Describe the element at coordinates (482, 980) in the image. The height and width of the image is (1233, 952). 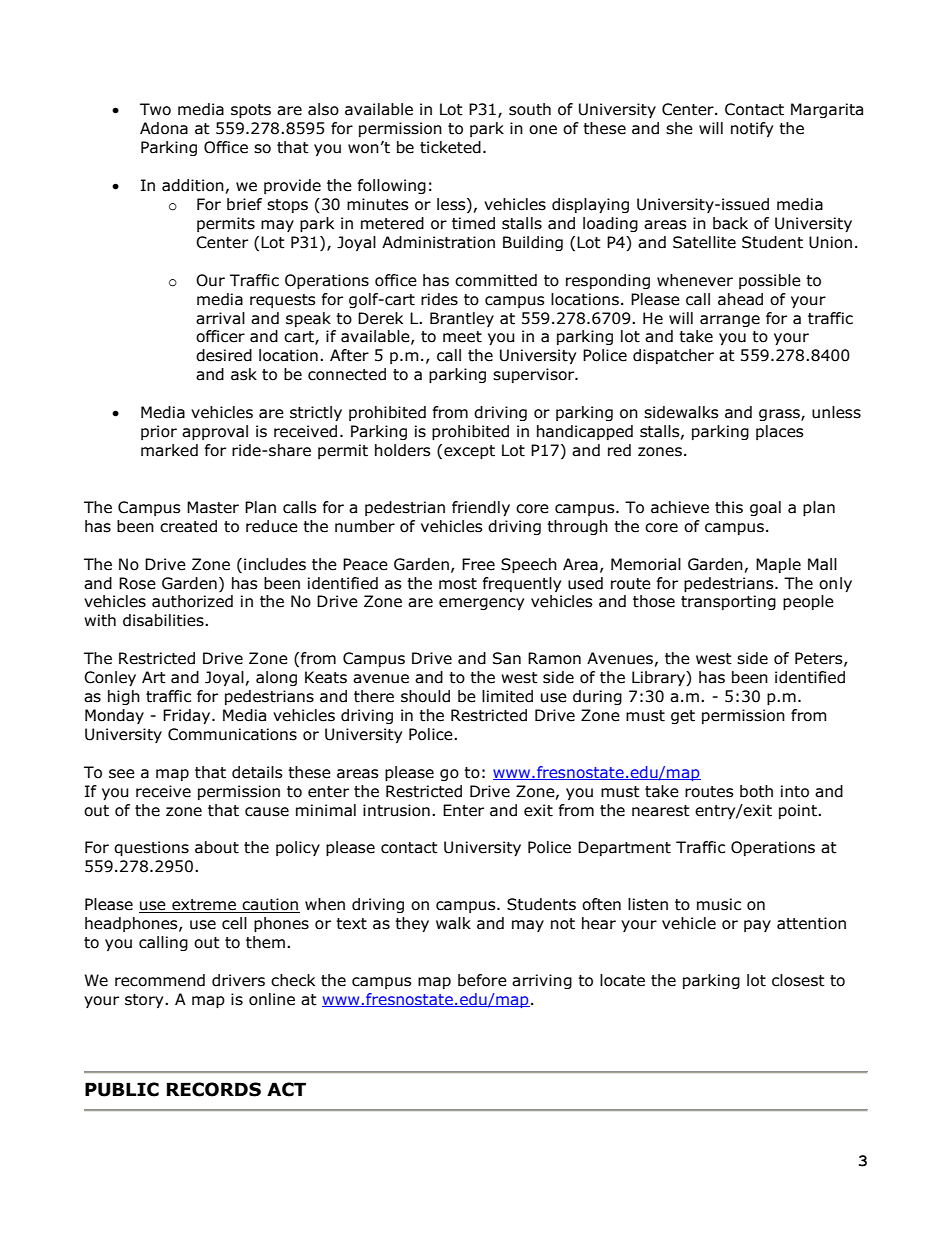
I see `before` at that location.
